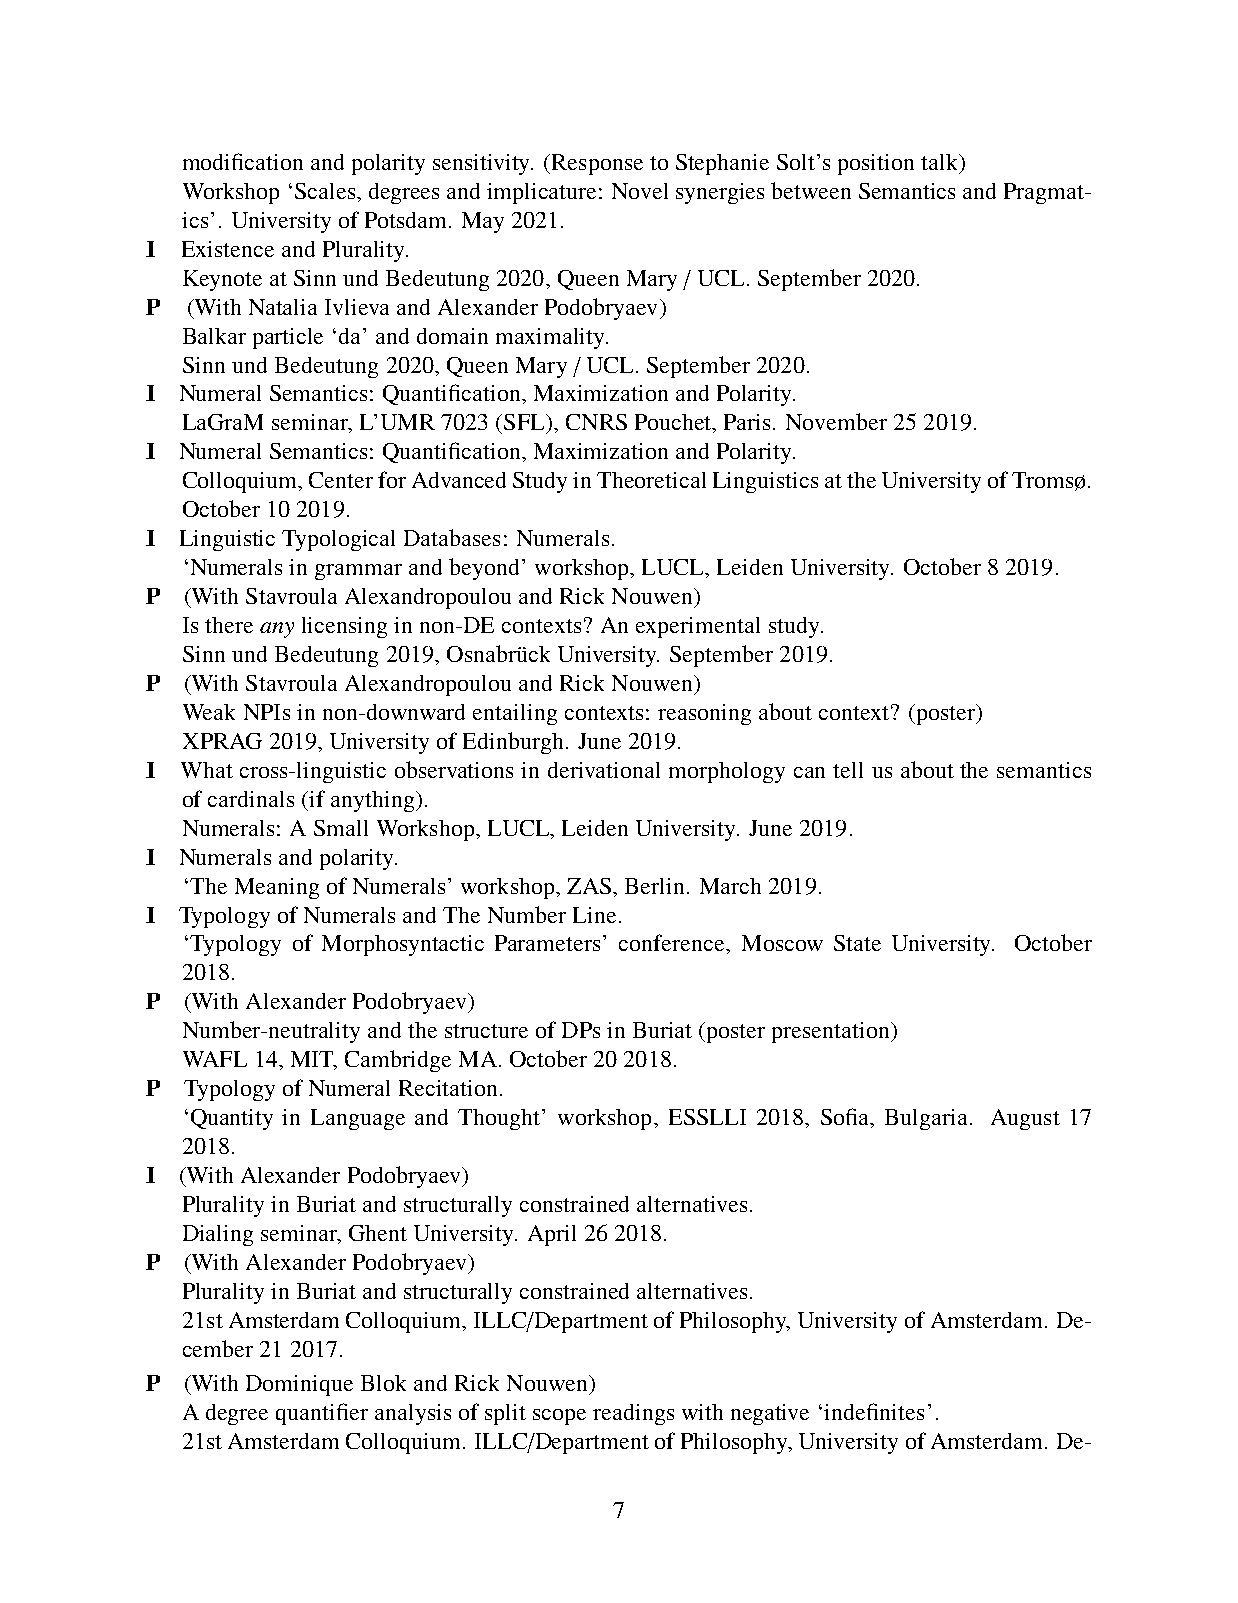  Describe the element at coordinates (848, 770) in the screenshot. I see `tell` at that location.
